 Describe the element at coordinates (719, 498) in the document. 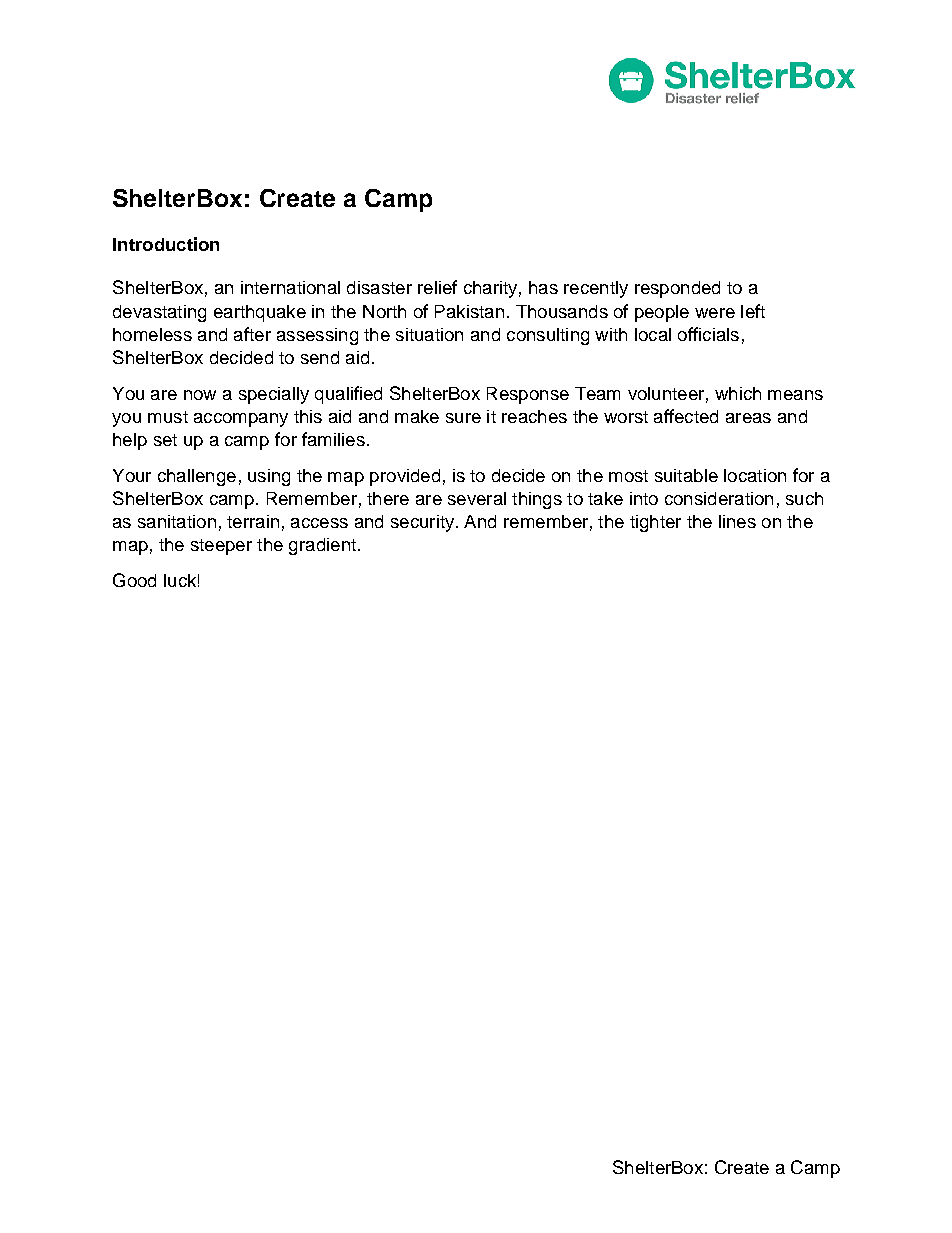

I see `consideration` at that location.
